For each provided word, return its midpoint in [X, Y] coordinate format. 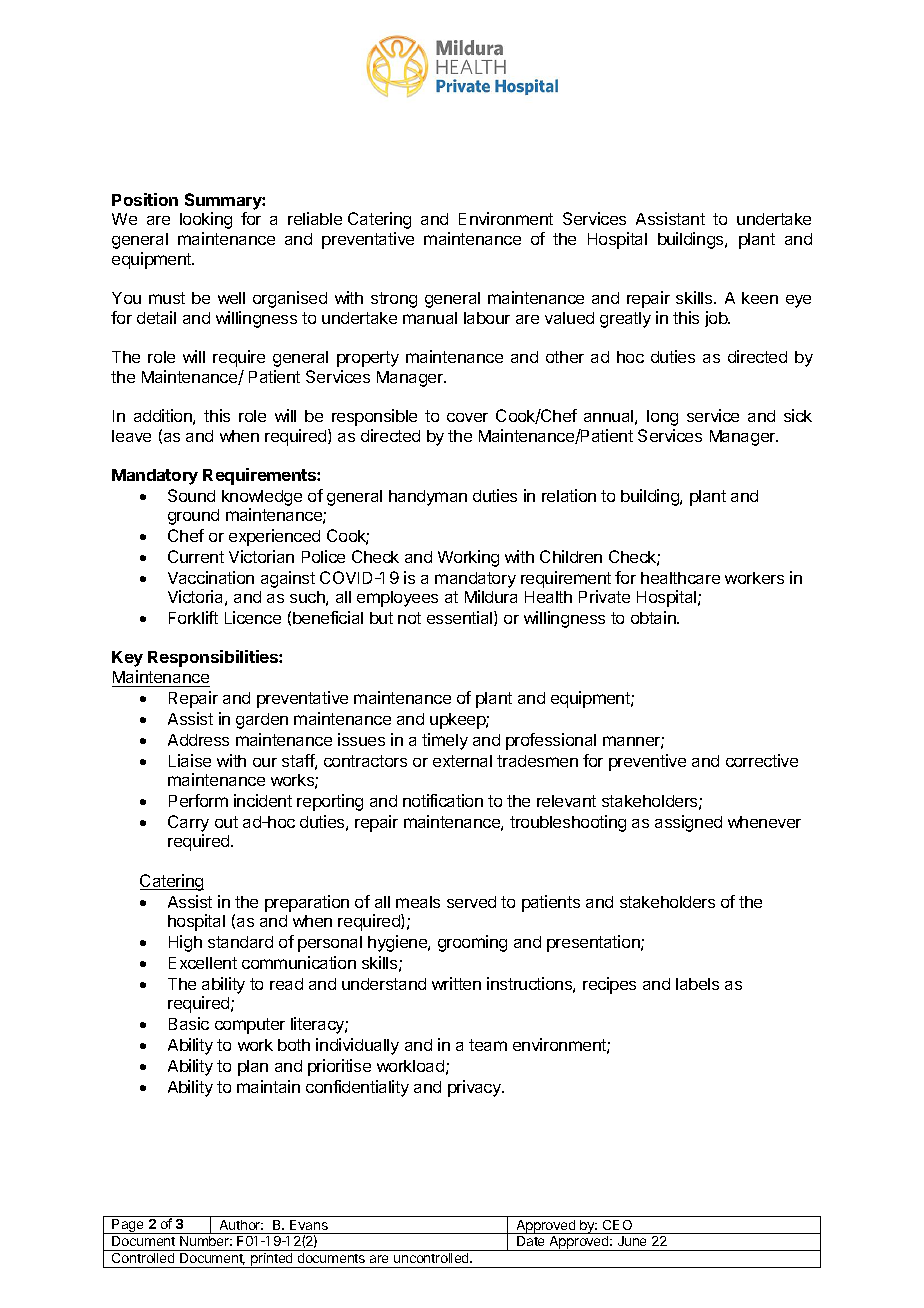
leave [131, 436]
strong [394, 300]
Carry [188, 825]
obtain [654, 617]
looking [206, 220]
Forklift [193, 617]
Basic [189, 1023]
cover [467, 417]
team [488, 1045]
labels [697, 984]
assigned [688, 823]
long [662, 418]
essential [461, 618]
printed [272, 1260]
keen [760, 298]
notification [443, 800]
